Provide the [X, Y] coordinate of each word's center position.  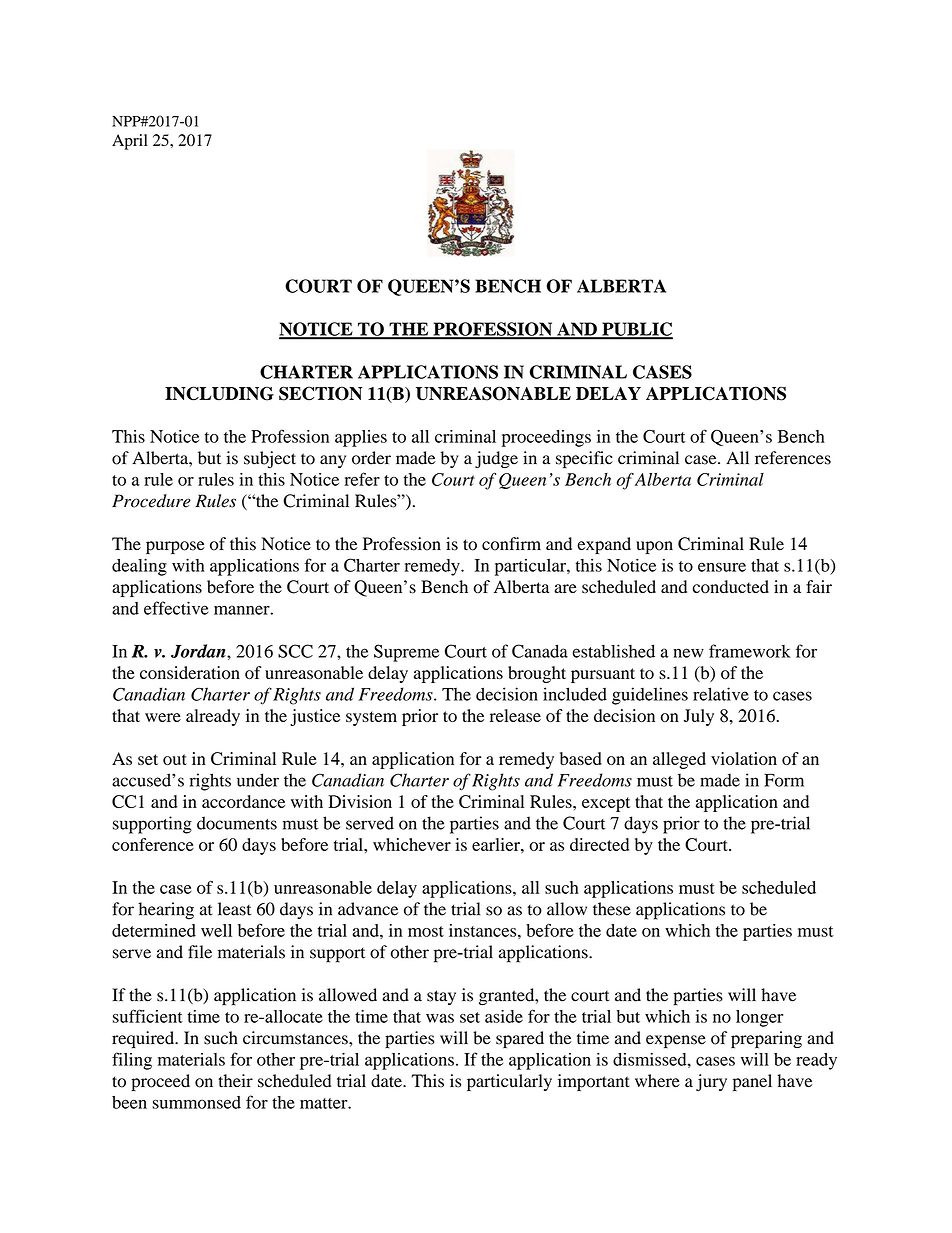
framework [750, 651]
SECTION [320, 393]
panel [752, 1082]
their [236, 1081]
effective [176, 608]
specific [584, 460]
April [130, 142]
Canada [540, 651]
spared [520, 1040]
